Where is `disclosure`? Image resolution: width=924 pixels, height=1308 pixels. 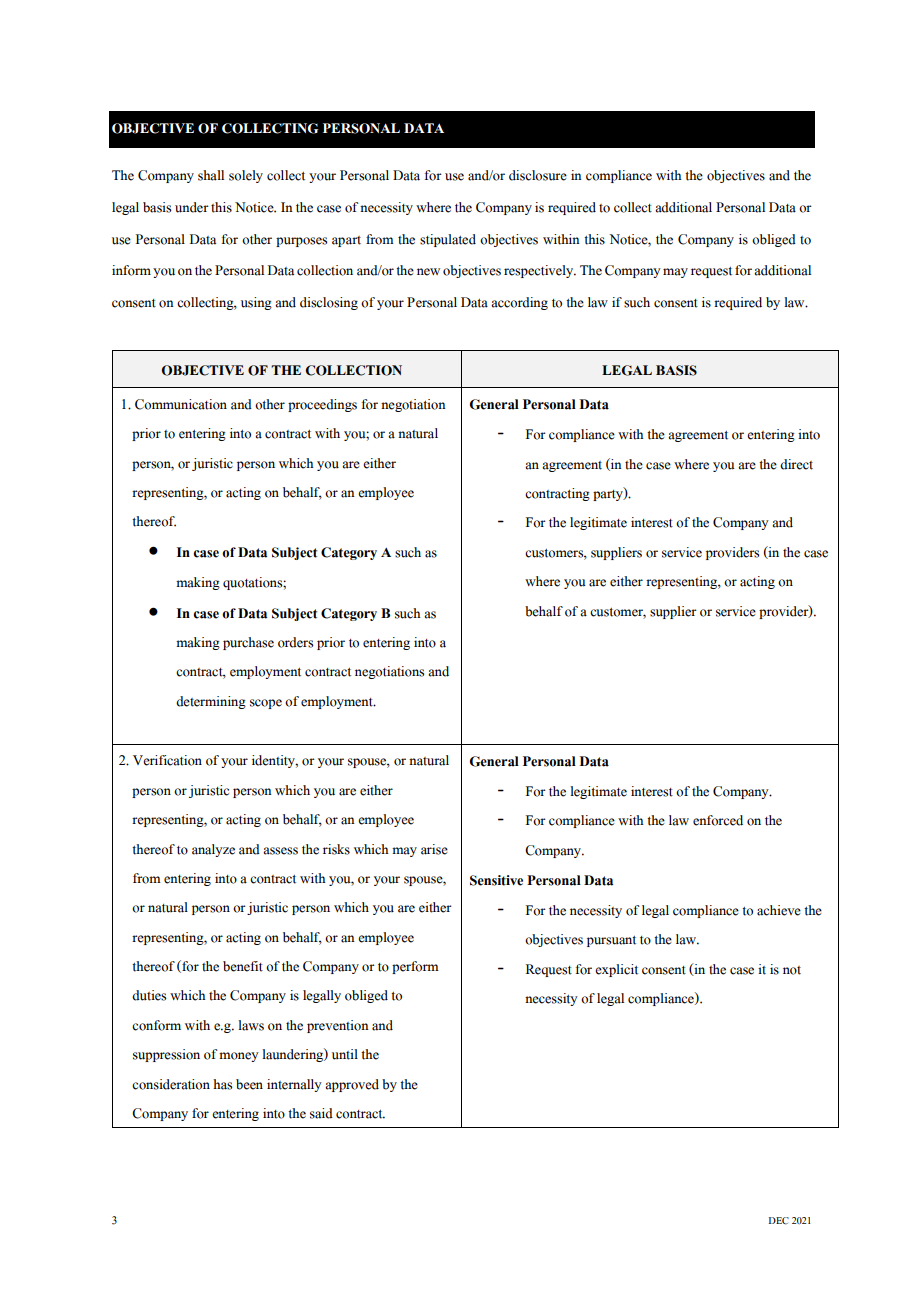 disclosure is located at coordinates (538, 175).
